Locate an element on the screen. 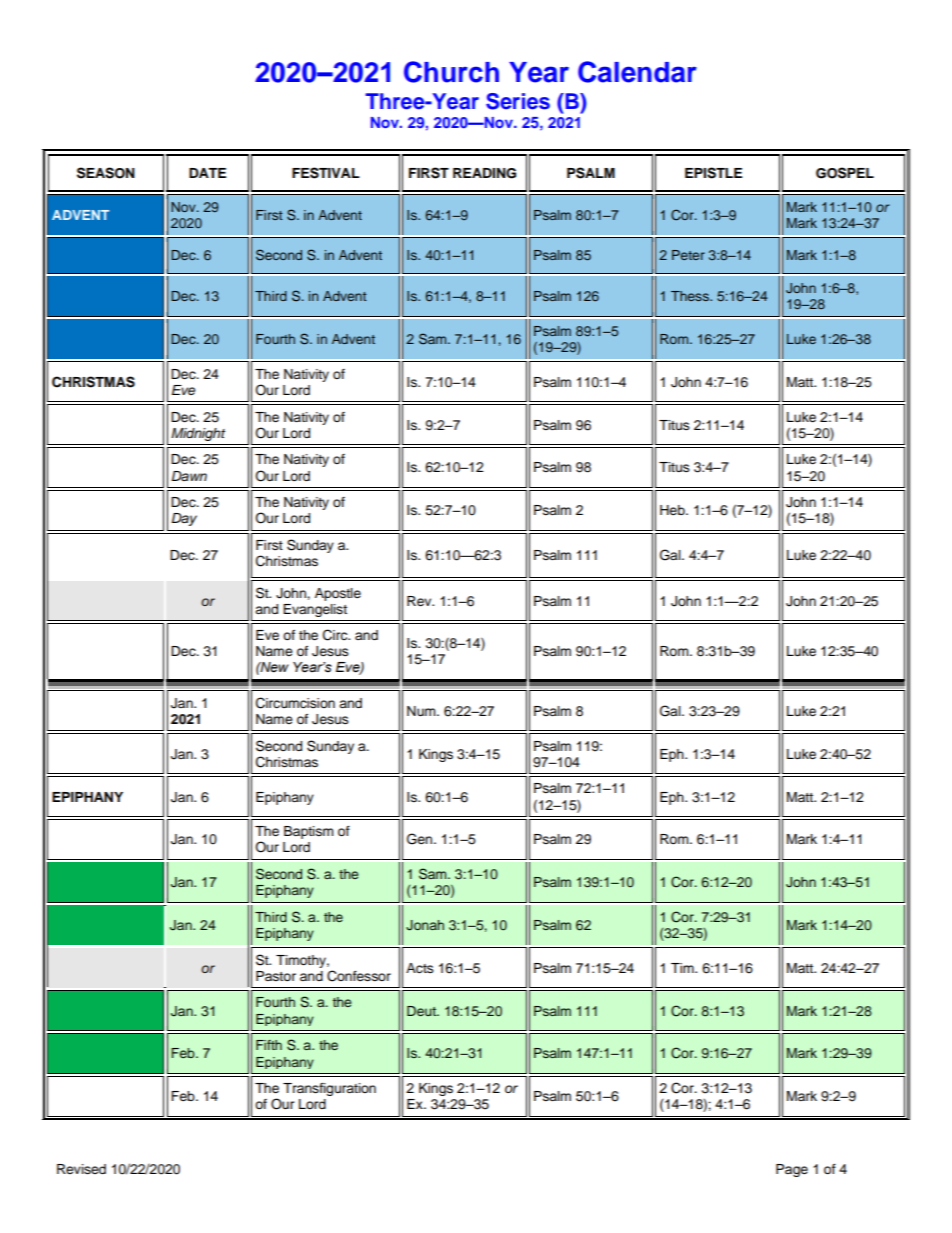  Pastor is located at coordinates (276, 976).
